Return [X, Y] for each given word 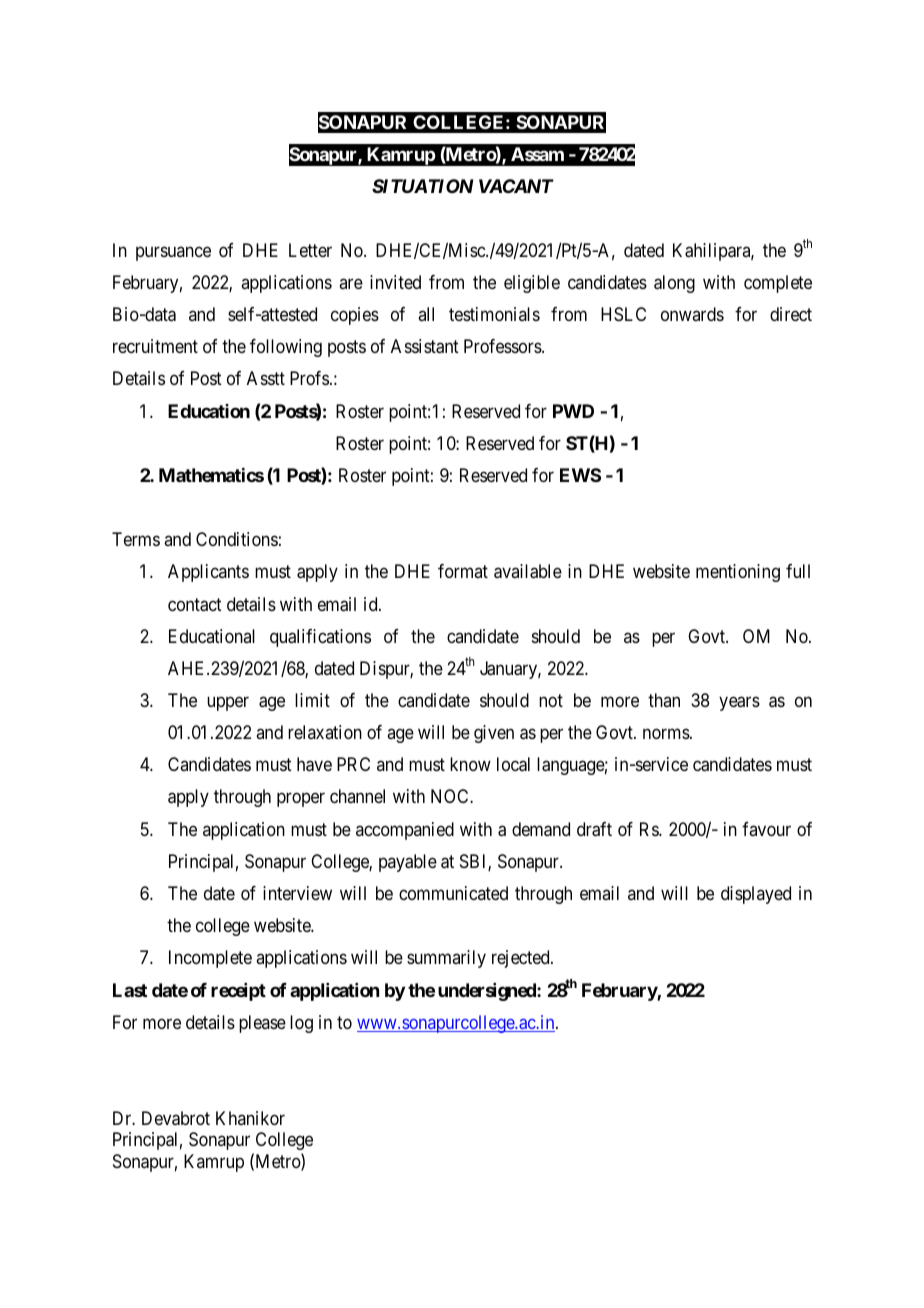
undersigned [488, 992]
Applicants [208, 573]
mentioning [738, 573]
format [463, 571]
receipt [238, 992]
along [674, 284]
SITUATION [422, 186]
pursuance [173, 253]
